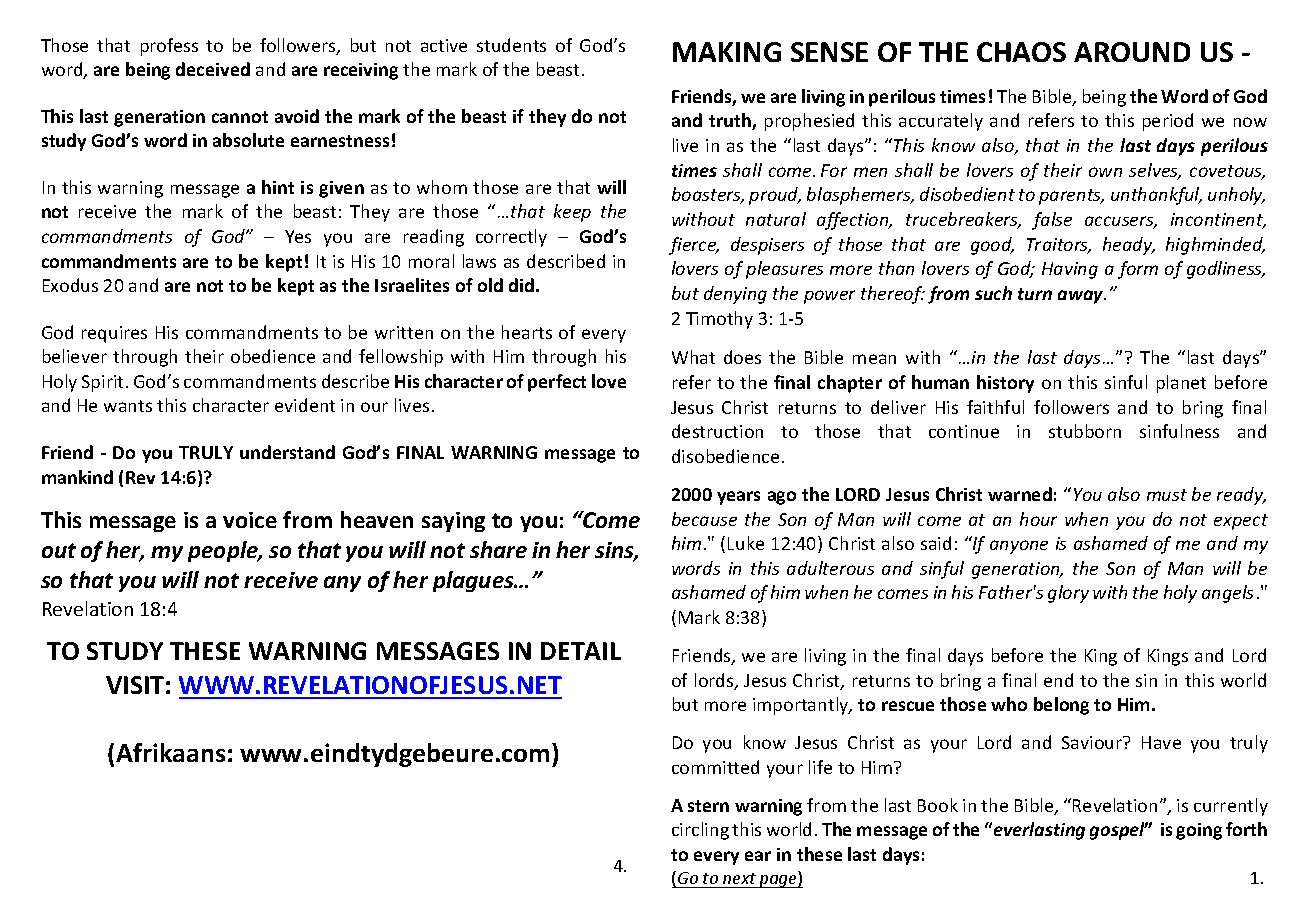  I want to click on destruction, so click(717, 431).
